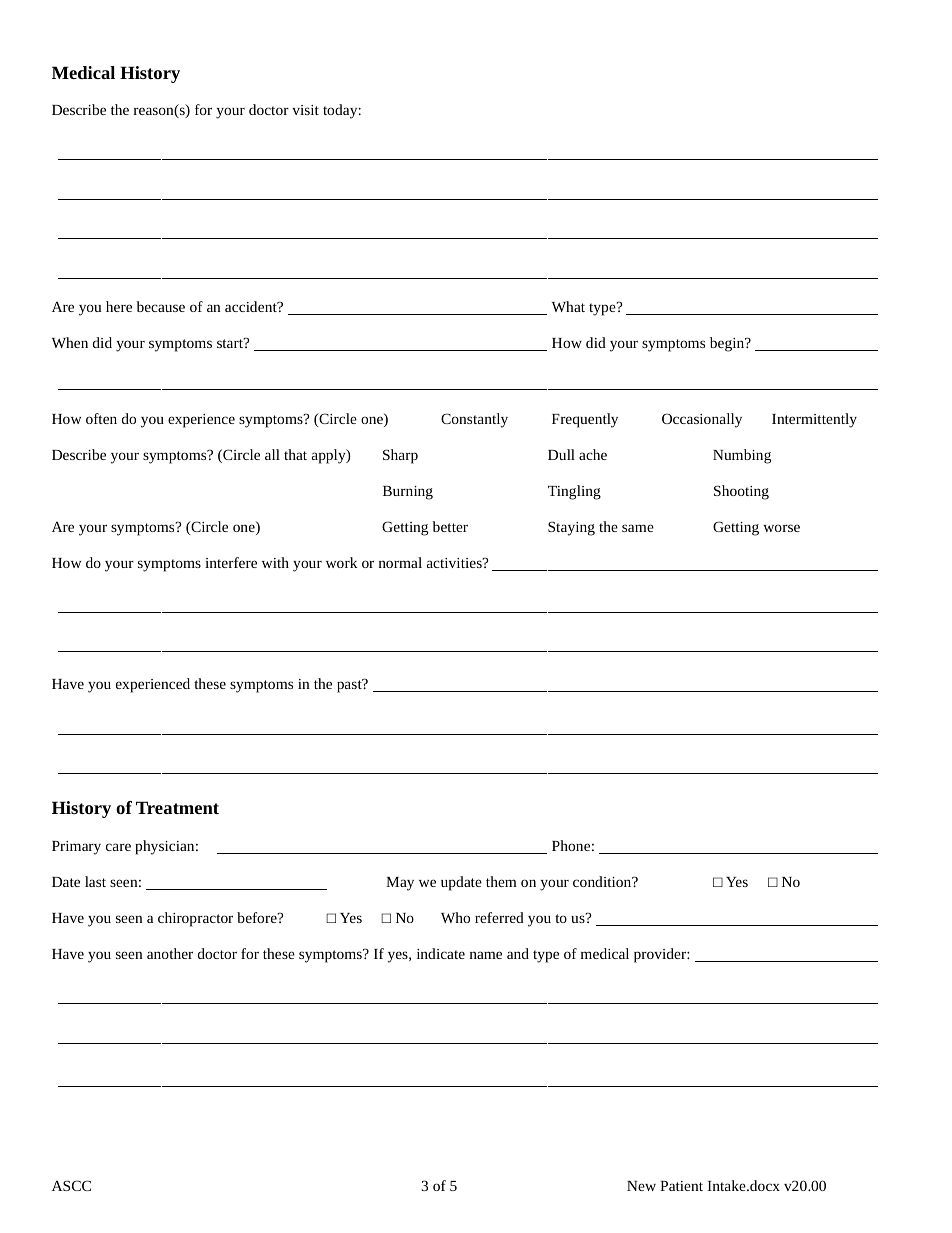  Describe the element at coordinates (170, 953) in the screenshot. I see `another` at that location.
